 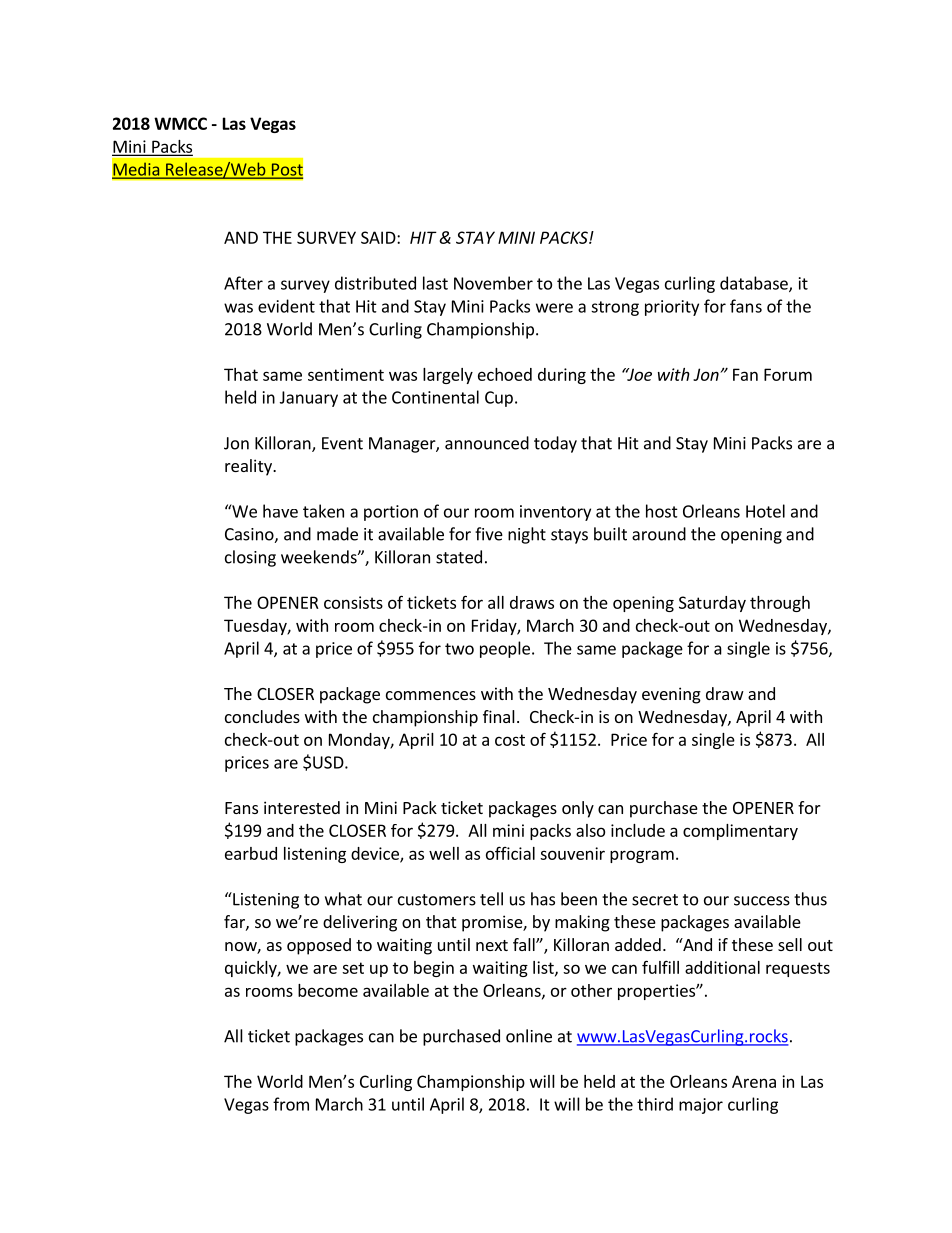 I want to click on interested, so click(x=302, y=807).
